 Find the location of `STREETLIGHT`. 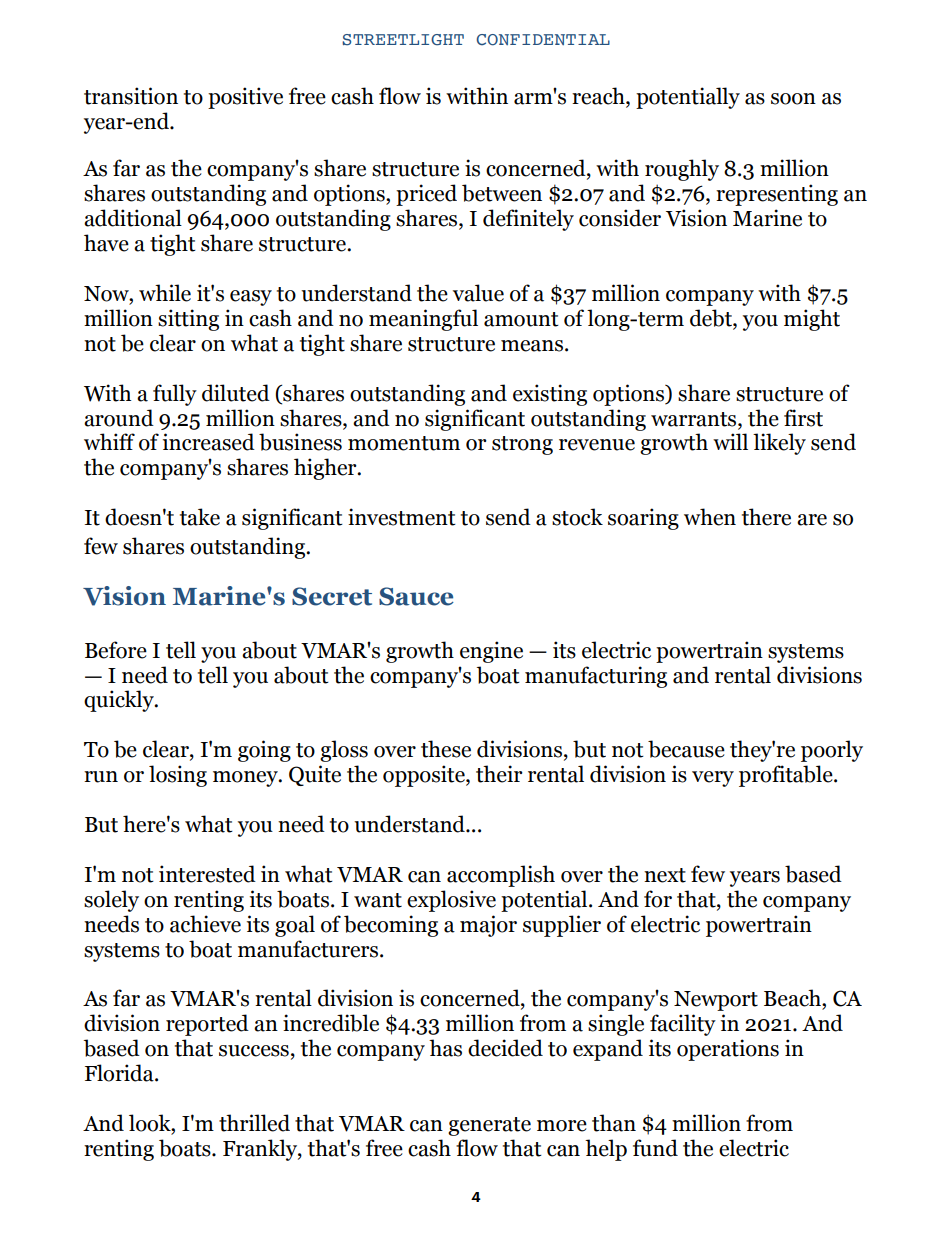

STREETLIGHT is located at coordinates (403, 40).
